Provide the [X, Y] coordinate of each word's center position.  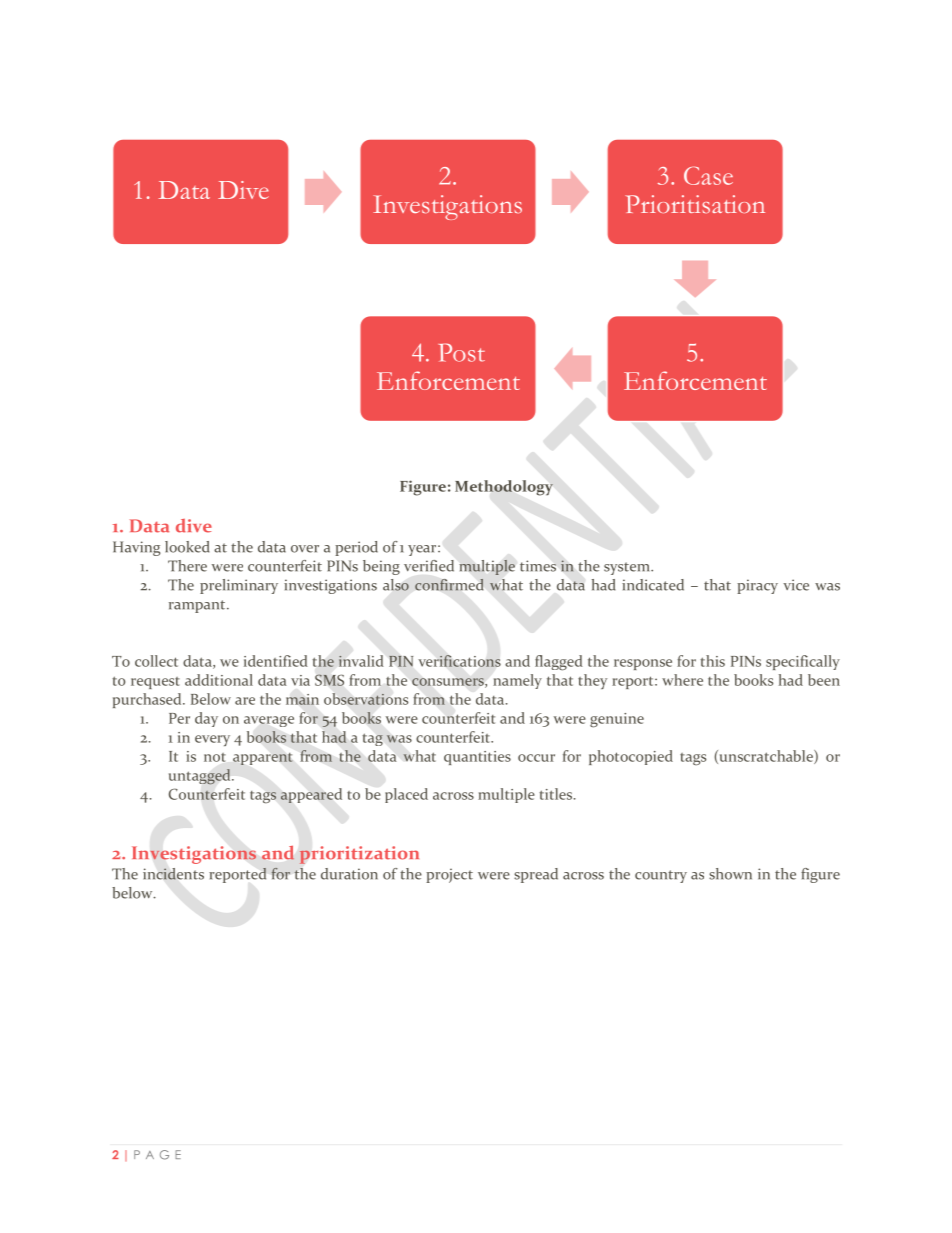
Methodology [504, 488]
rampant [198, 606]
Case [708, 175]
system [628, 568]
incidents [173, 874]
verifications [459, 661]
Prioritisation [695, 204]
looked [187, 547]
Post [462, 352]
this [712, 661]
